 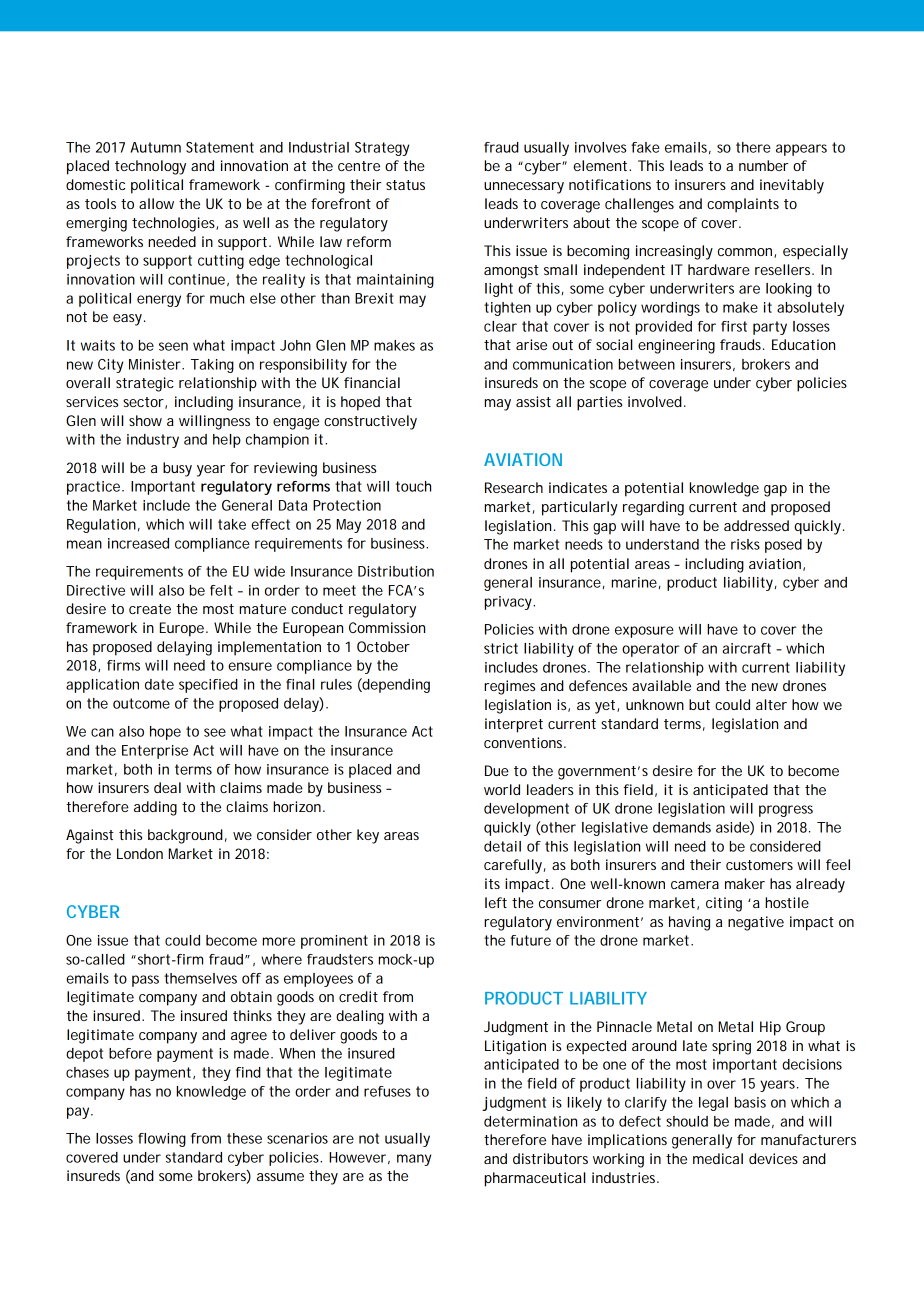 I want to click on citing, so click(x=724, y=904).
